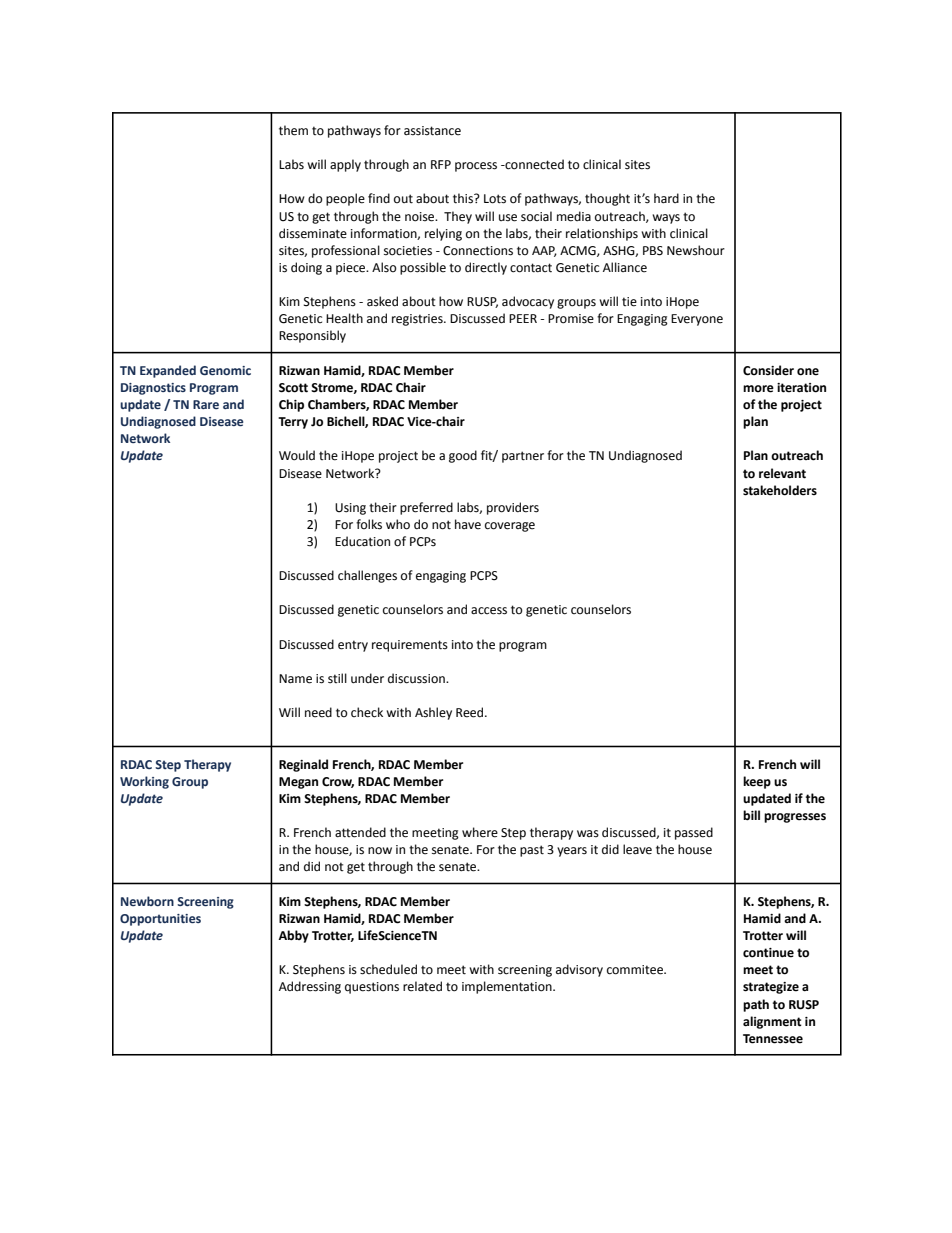 The width and height of the image is (952, 1233). Describe the element at coordinates (468, 524) in the image. I see `have` at that location.
